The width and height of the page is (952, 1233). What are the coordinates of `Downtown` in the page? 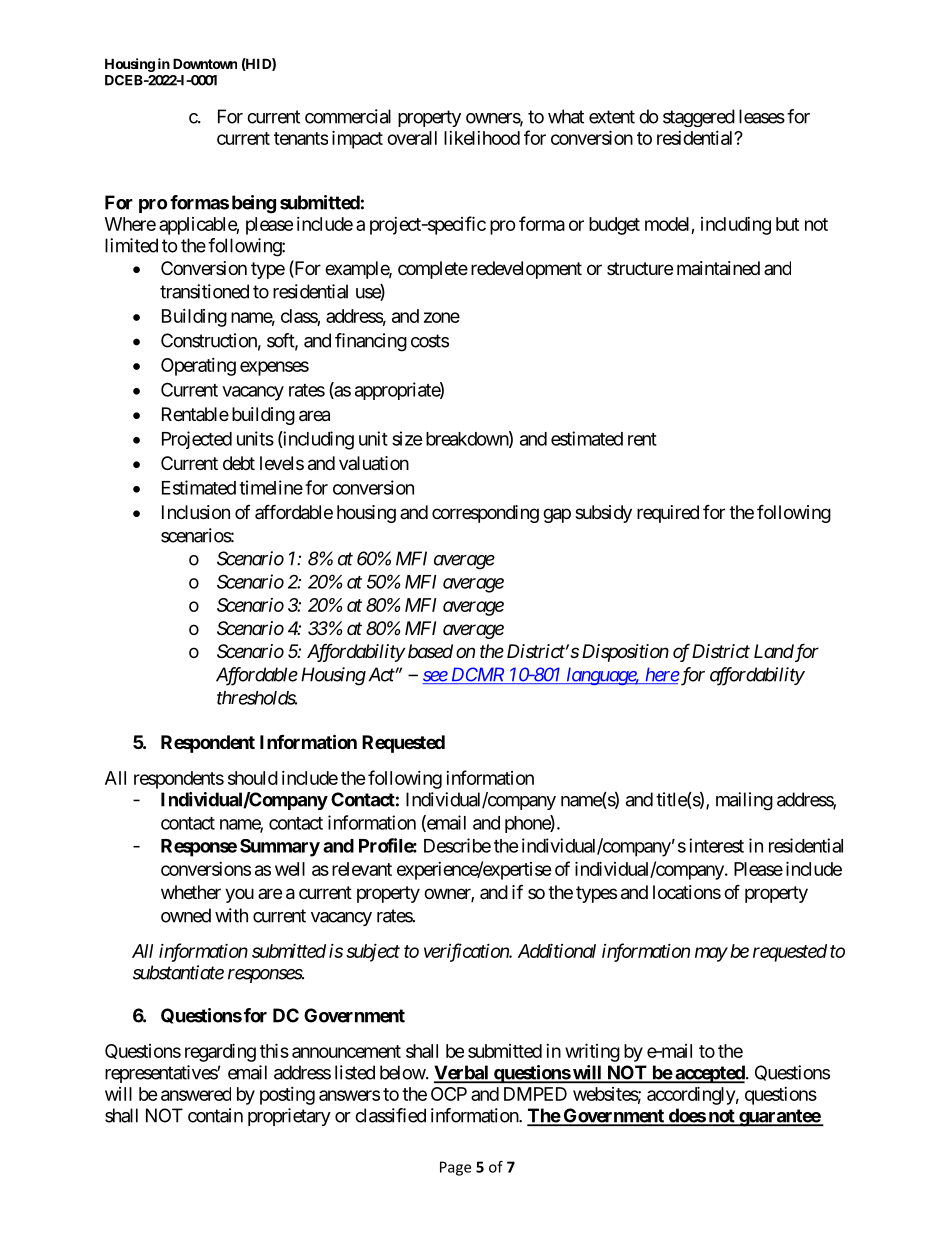 It's located at (205, 63).
